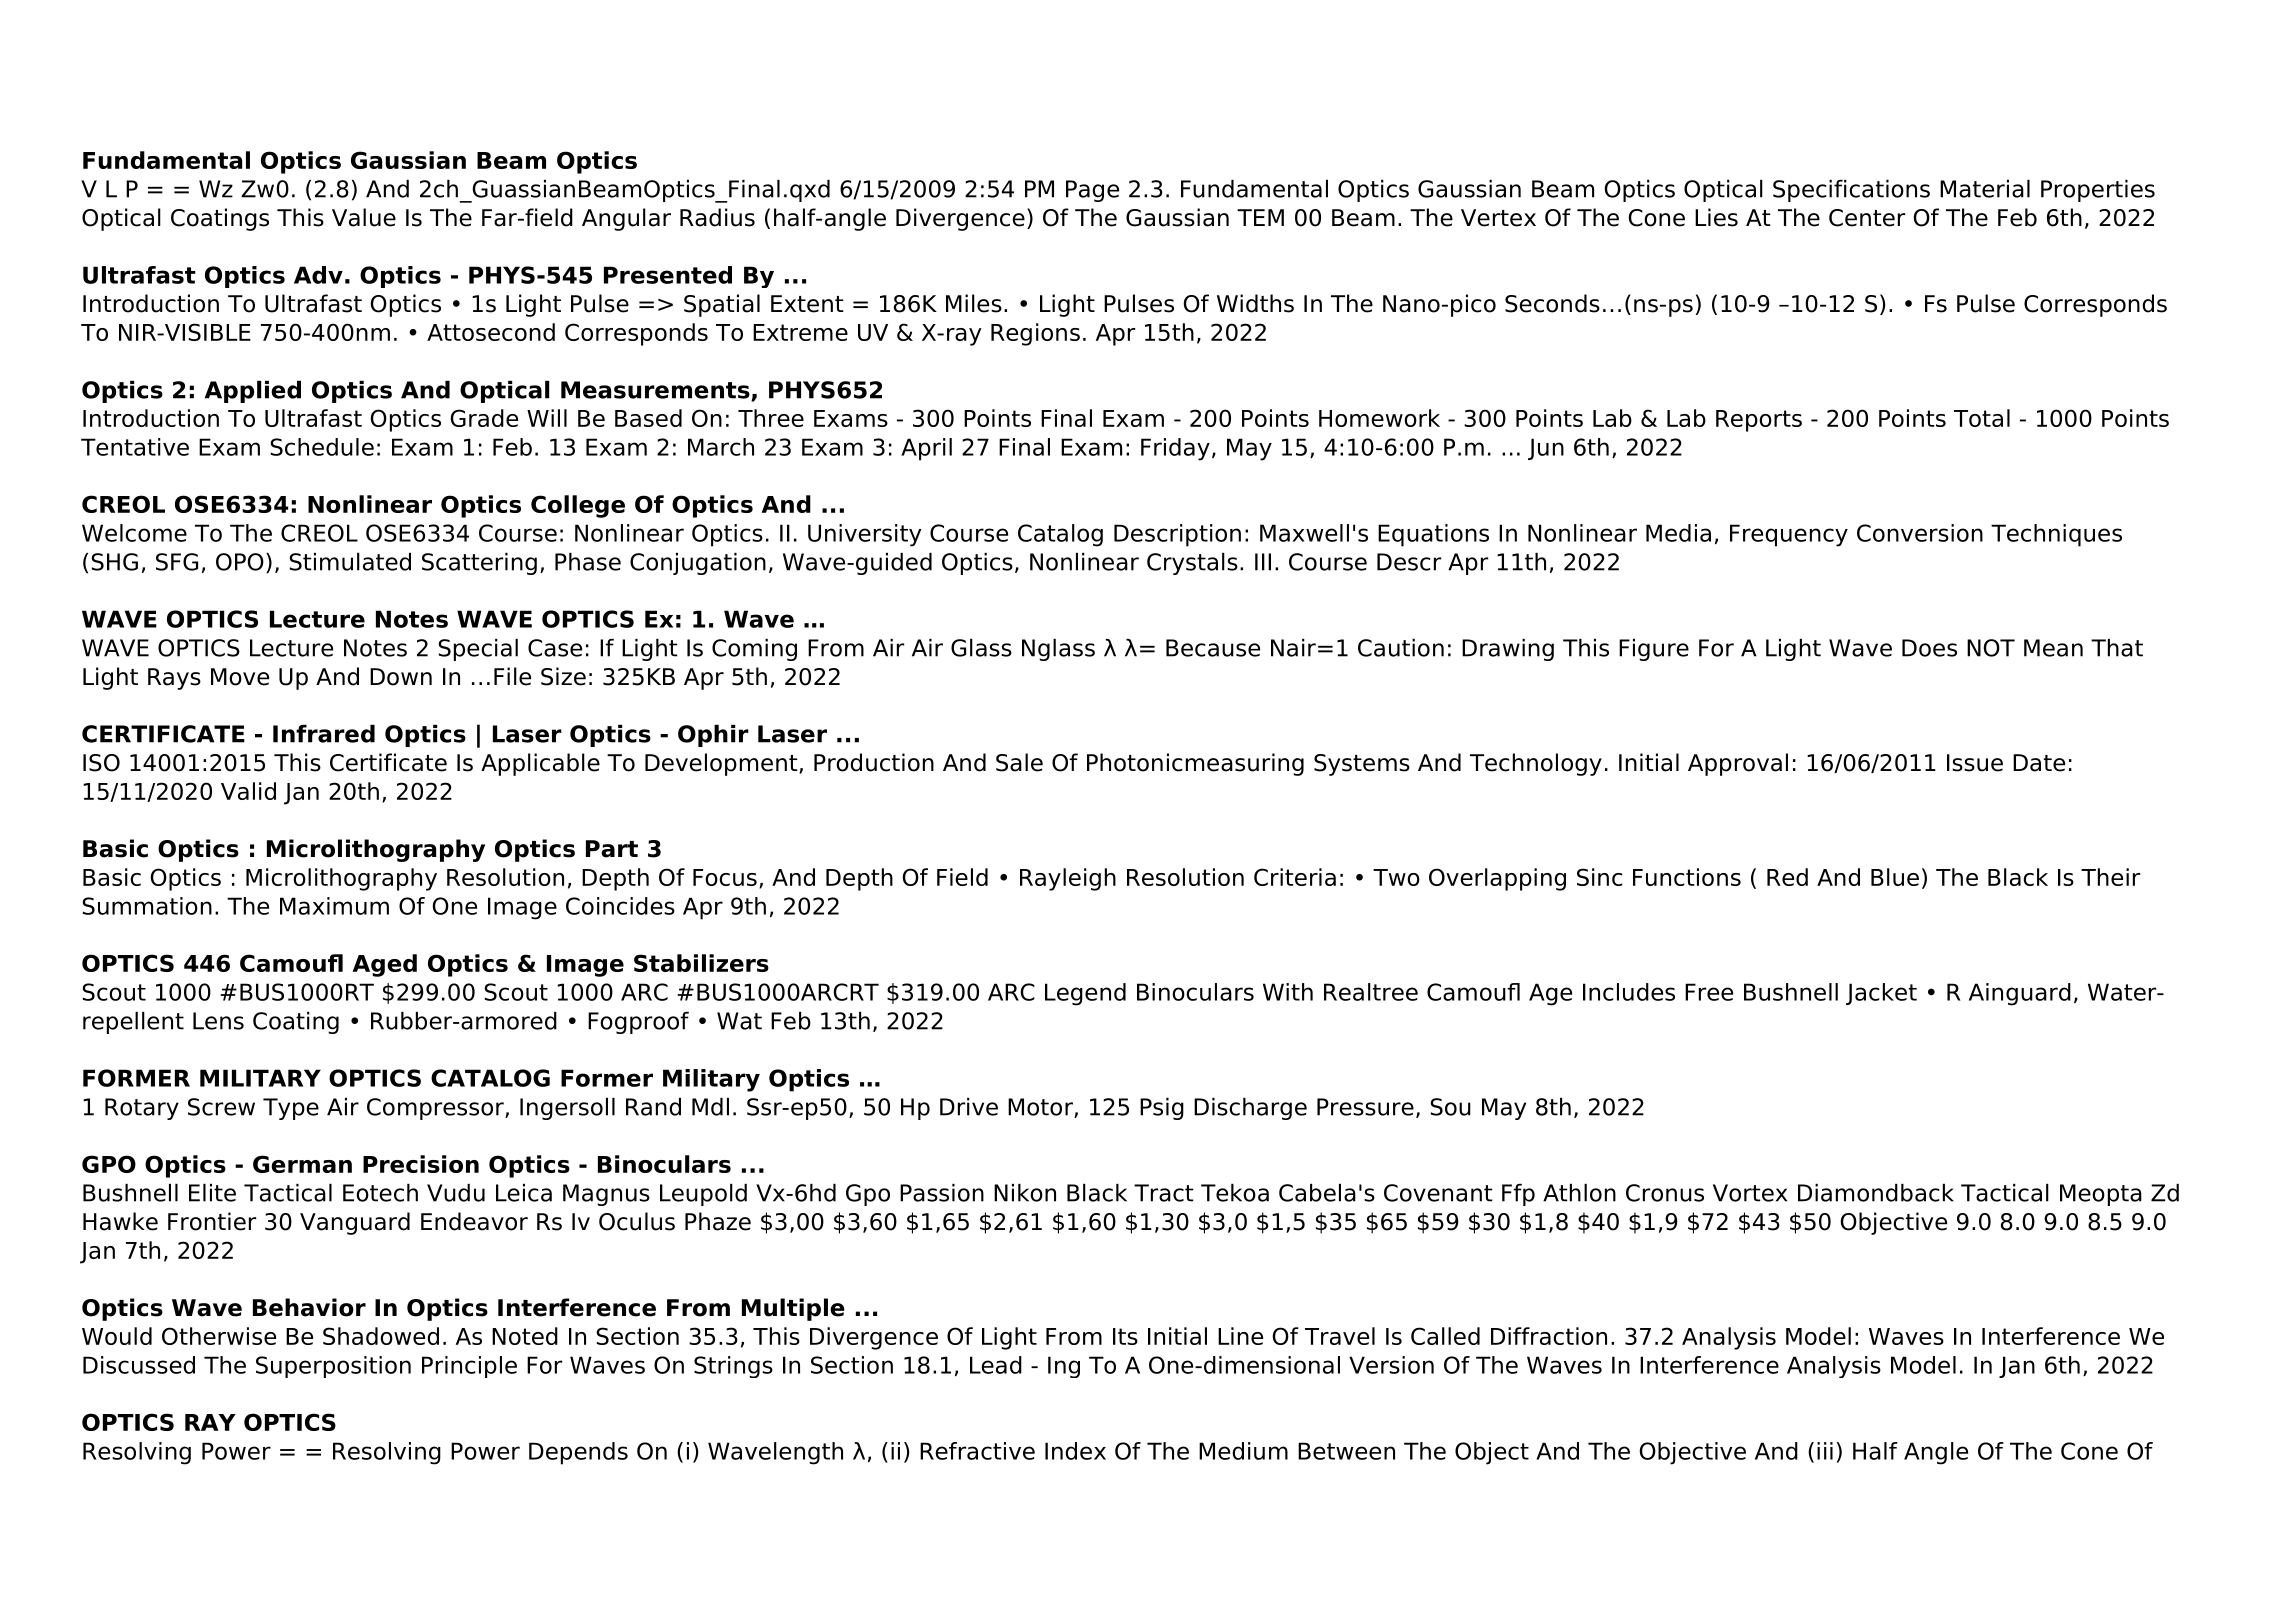 The height and width of the screenshot is (1610, 2277). I want to click on Center, so click(1867, 218).
